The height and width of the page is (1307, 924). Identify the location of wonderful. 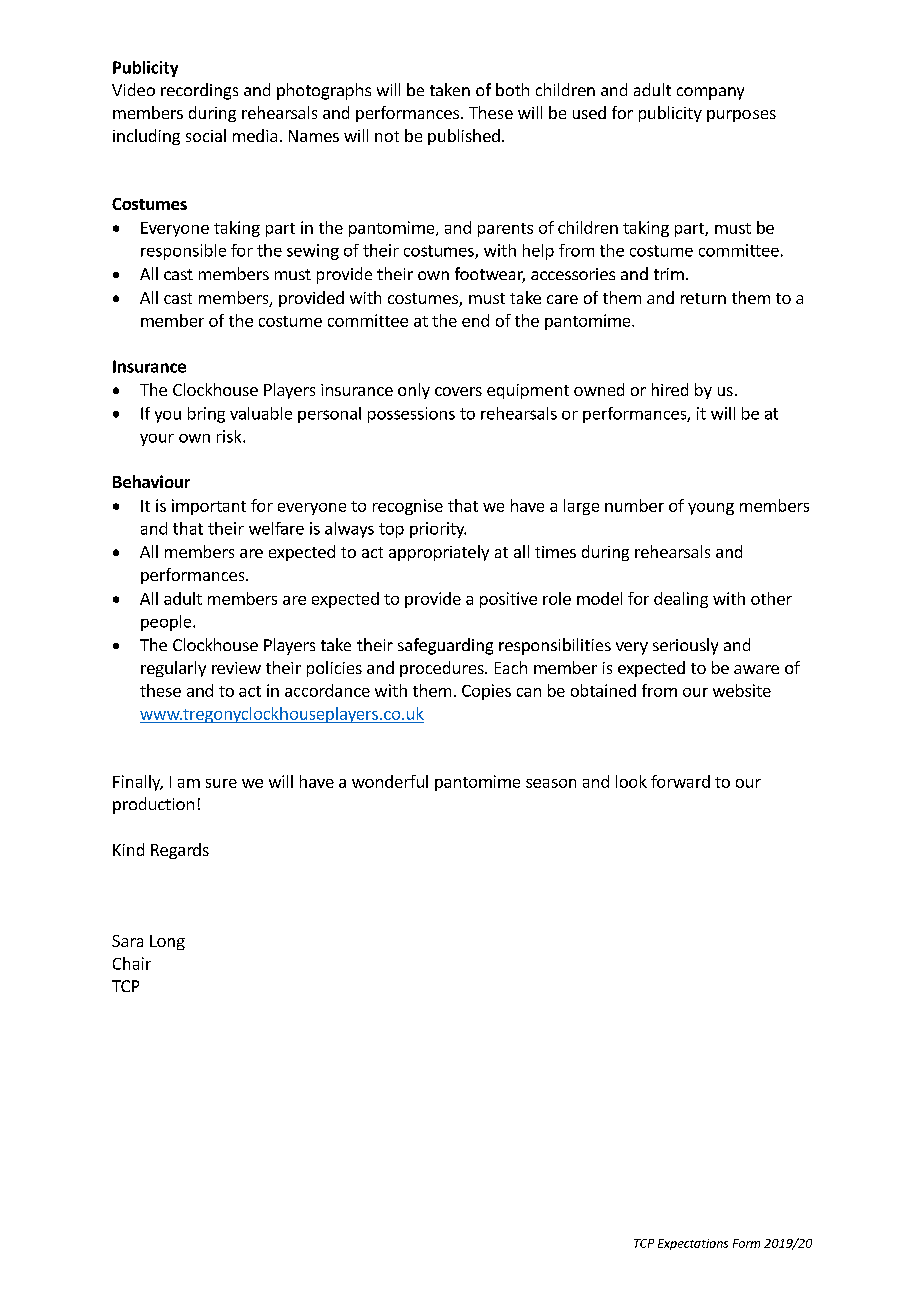
(390, 781).
